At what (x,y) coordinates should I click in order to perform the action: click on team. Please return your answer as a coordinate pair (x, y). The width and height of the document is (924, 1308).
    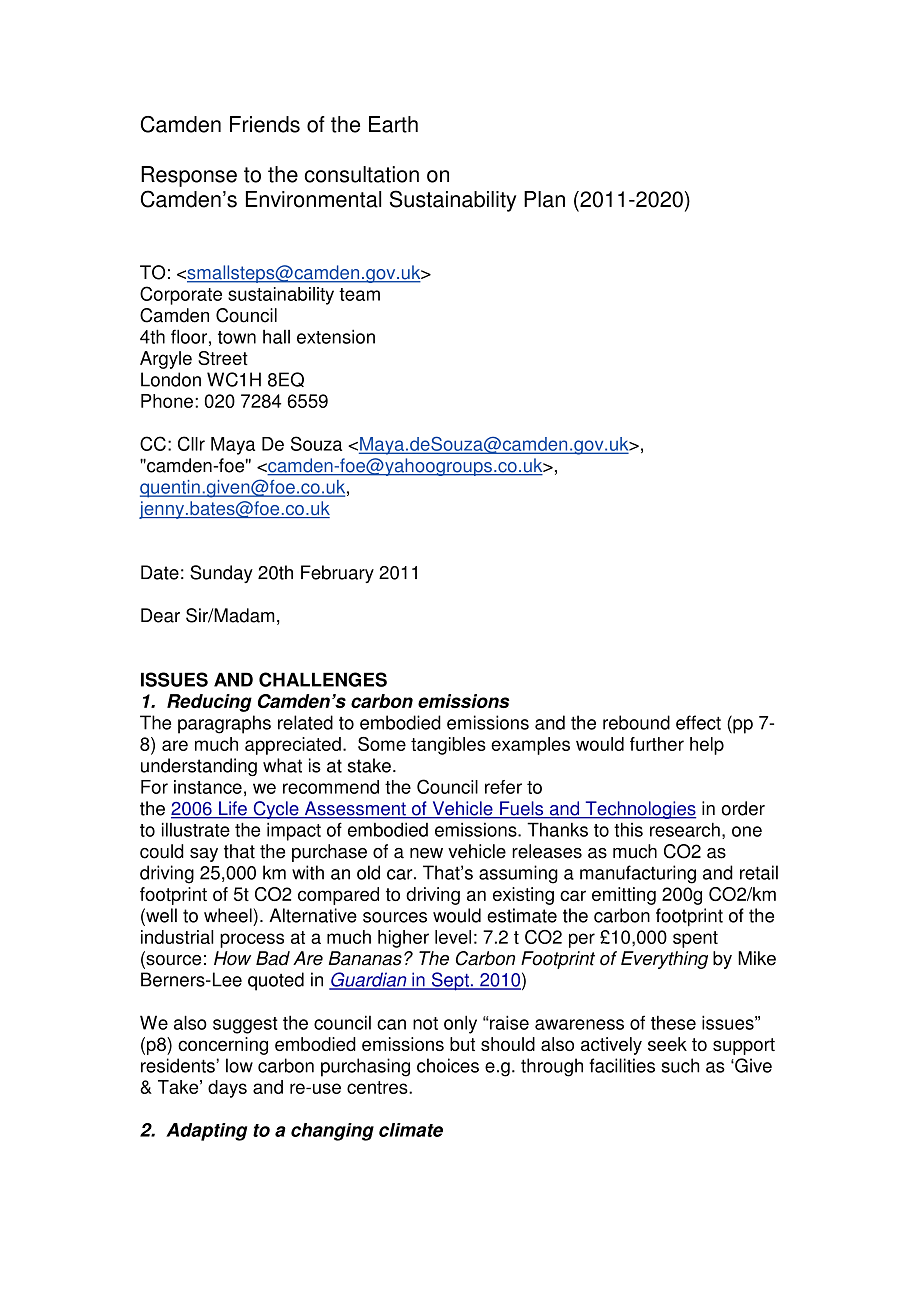
    Looking at the image, I should click on (359, 294).
